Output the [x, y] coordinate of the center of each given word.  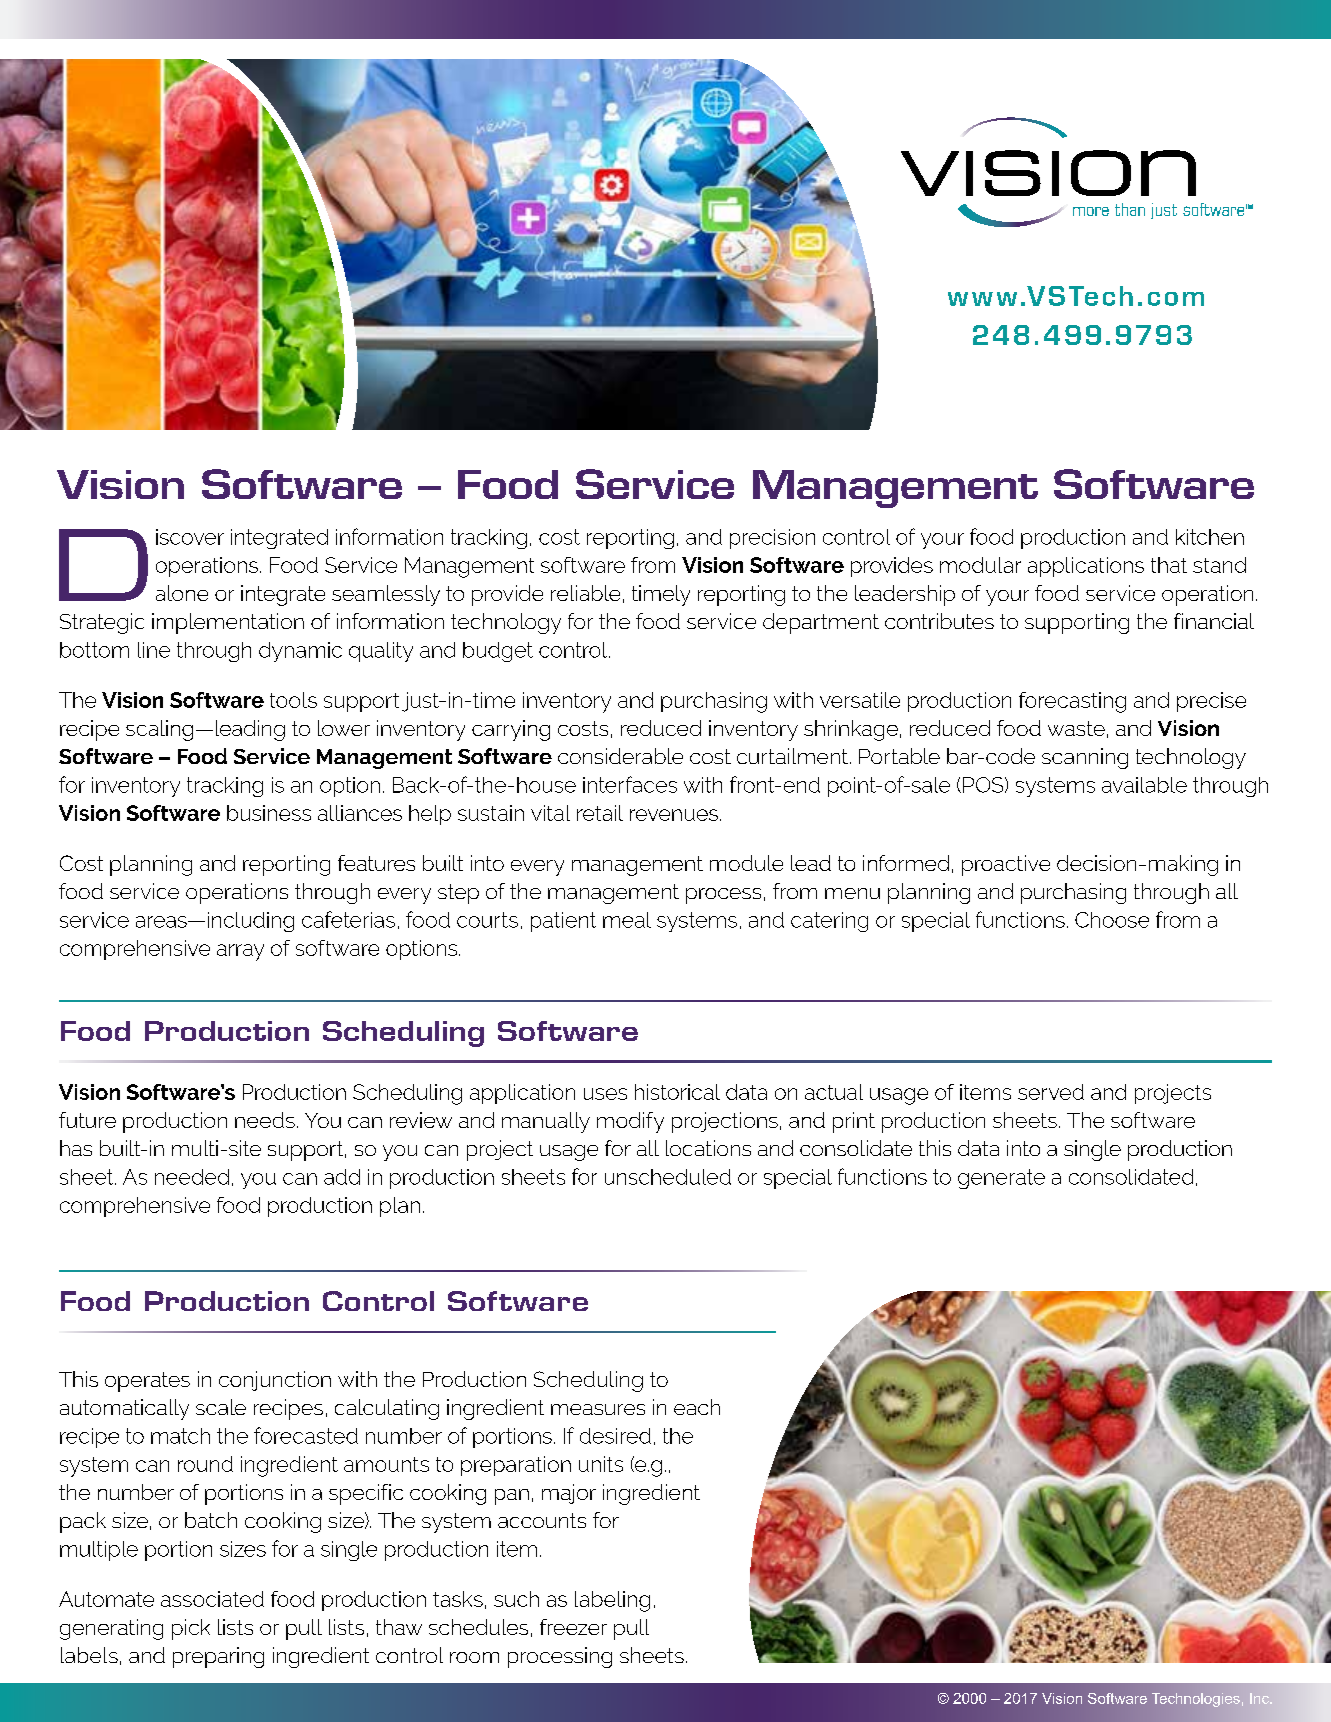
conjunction [275, 1381]
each [697, 1407]
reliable [585, 593]
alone [182, 593]
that [1169, 565]
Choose [1112, 920]
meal [627, 920]
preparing [218, 1657]
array [240, 952]
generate [1001, 1179]
